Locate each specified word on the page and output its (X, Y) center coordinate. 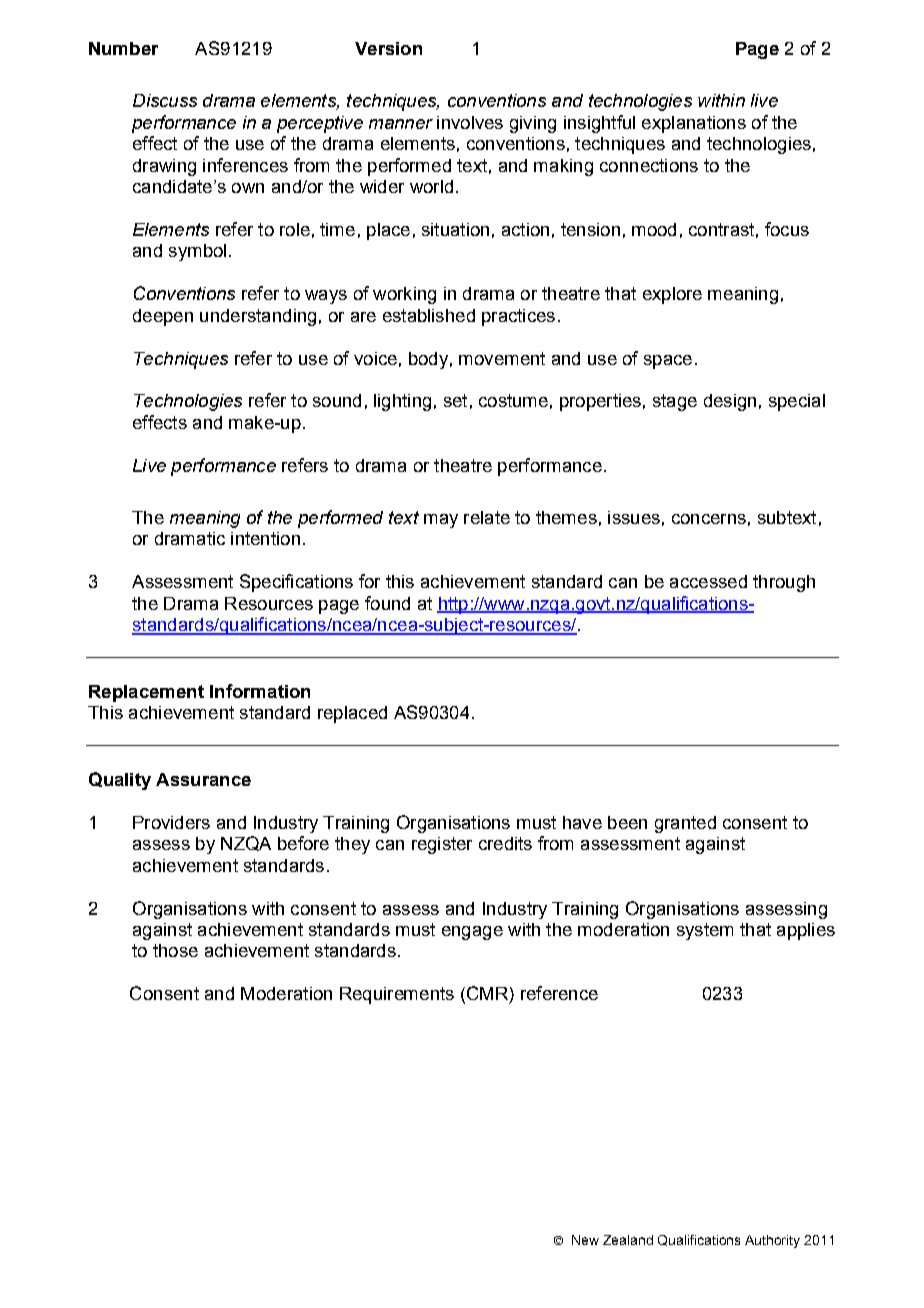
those (175, 950)
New (585, 1240)
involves (470, 122)
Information (260, 691)
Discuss (165, 100)
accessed (708, 581)
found (387, 603)
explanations (694, 124)
